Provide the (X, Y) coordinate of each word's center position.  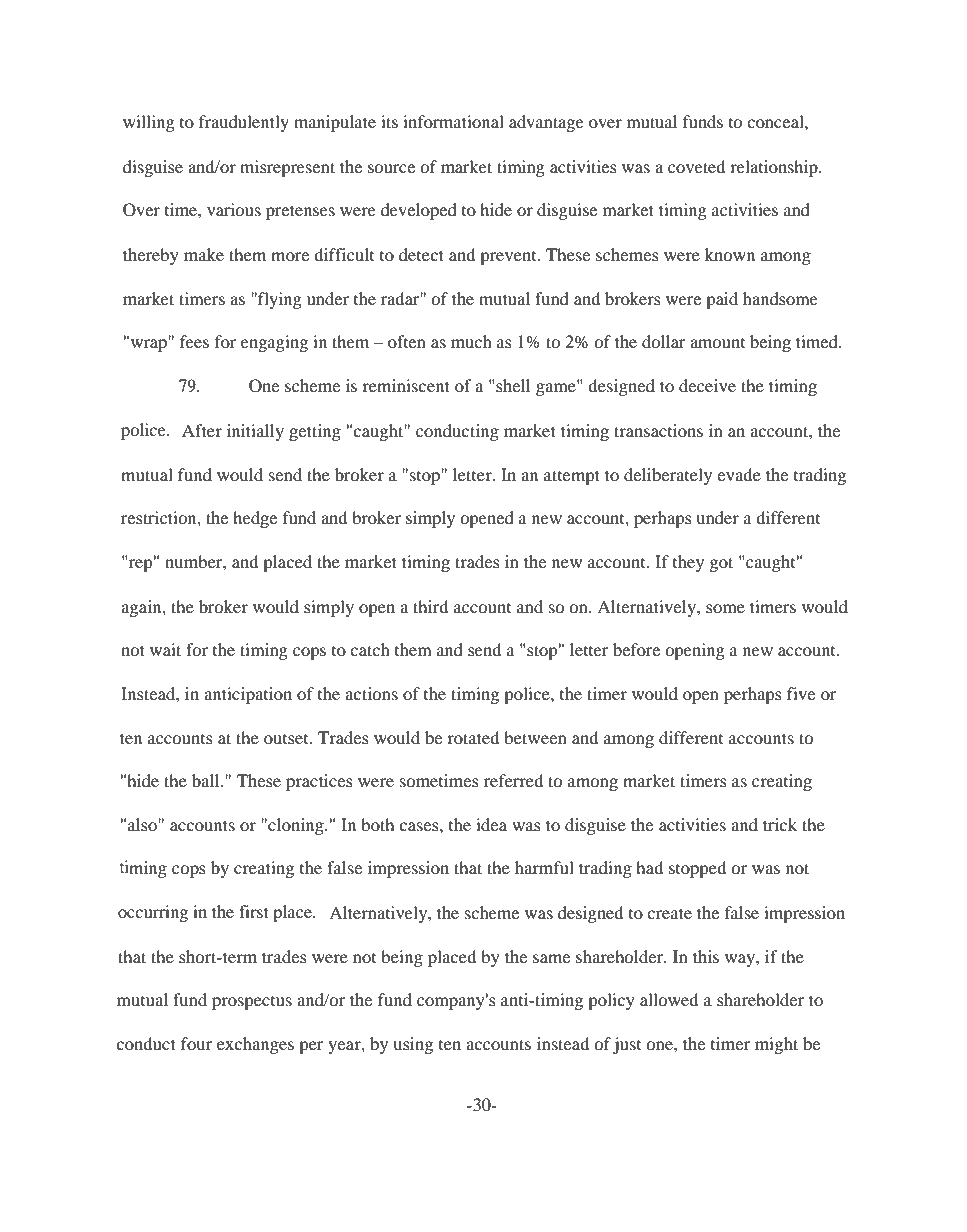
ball (207, 780)
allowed (669, 999)
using (413, 1045)
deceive (707, 385)
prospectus (252, 1002)
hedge (255, 519)
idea (491, 824)
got (721, 564)
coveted (696, 166)
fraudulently (244, 123)
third (430, 606)
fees (194, 341)
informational (453, 121)
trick (780, 824)
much (471, 341)
